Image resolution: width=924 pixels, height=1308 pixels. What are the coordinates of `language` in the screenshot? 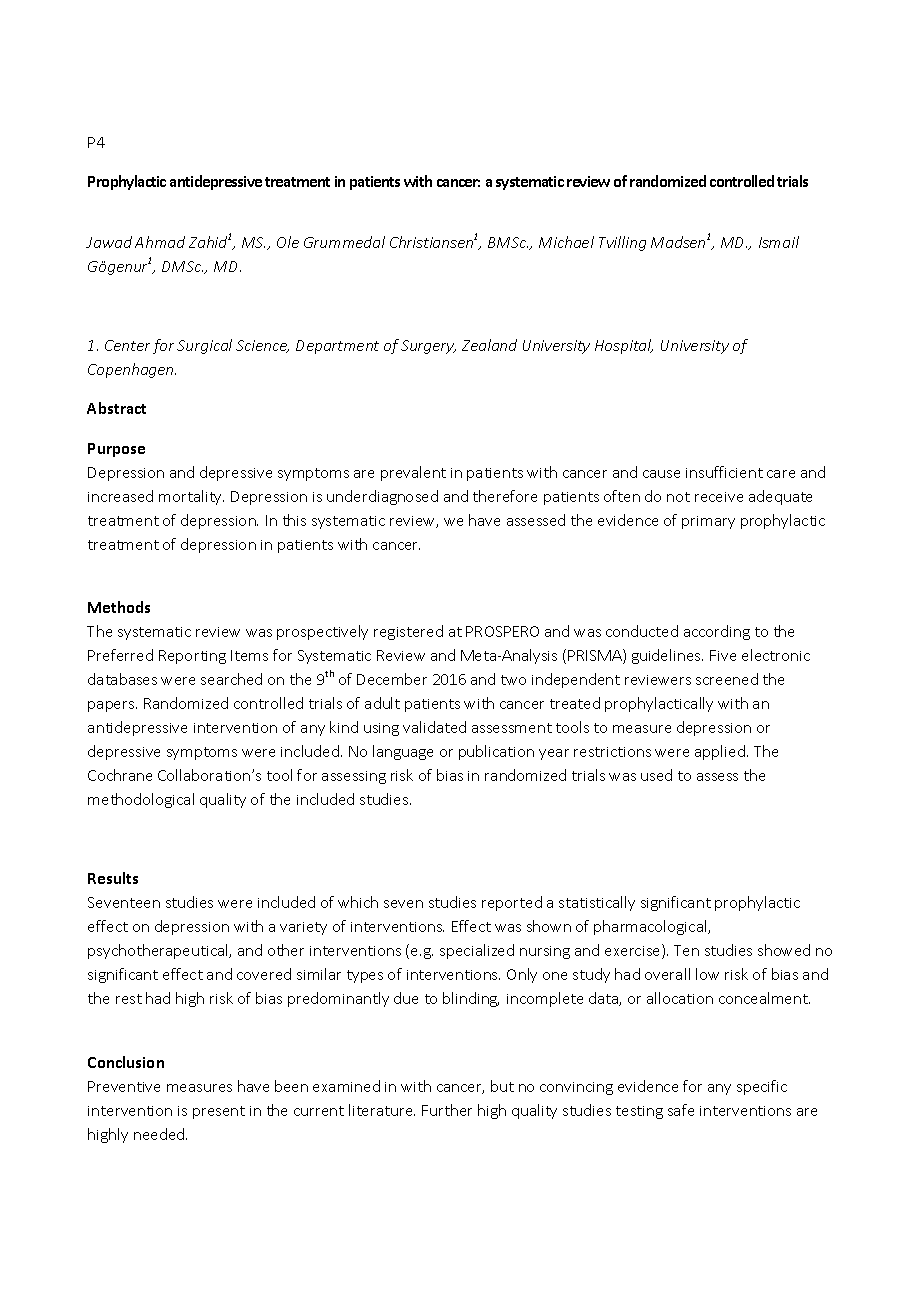 It's located at (403, 752).
